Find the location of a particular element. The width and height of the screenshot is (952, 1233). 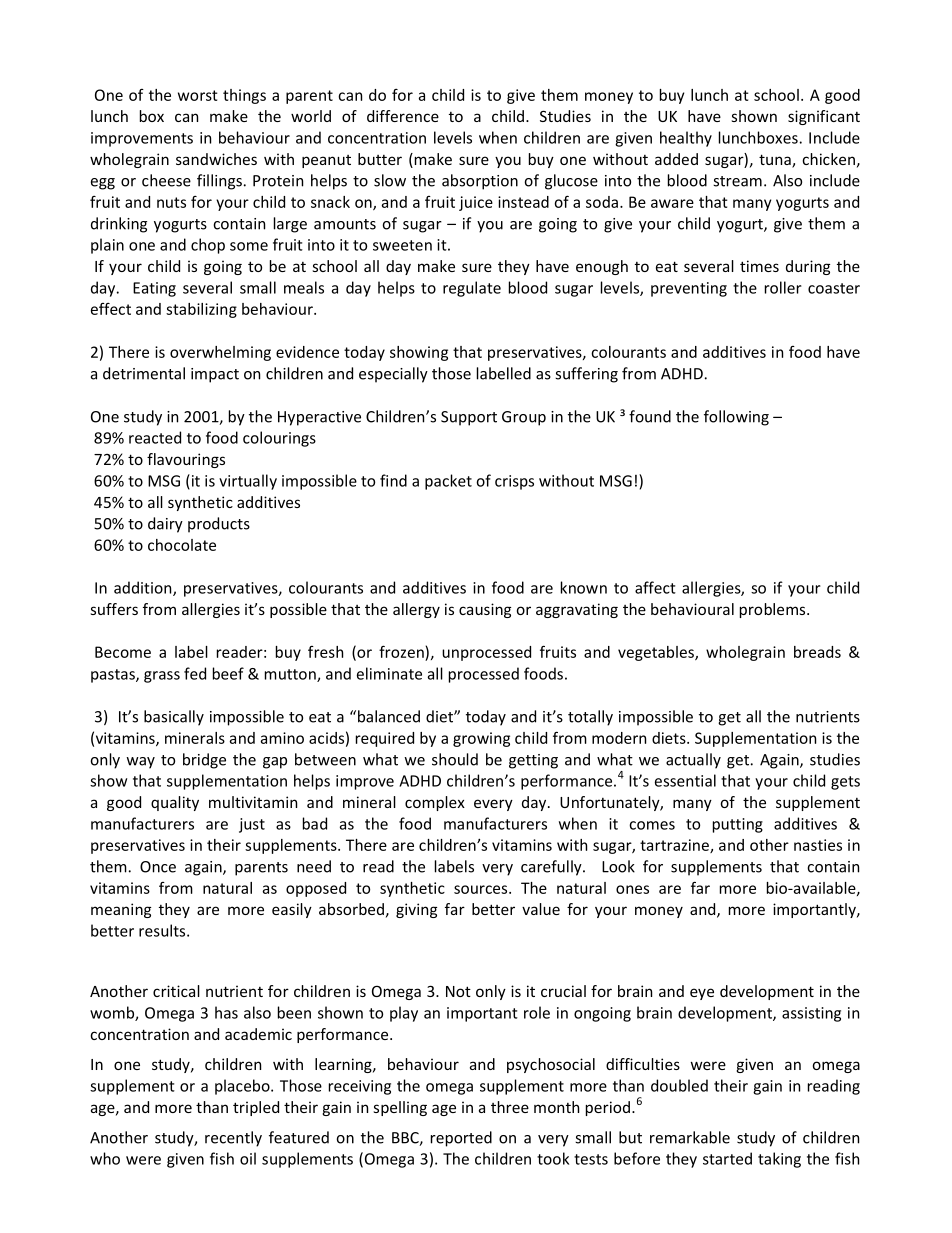

difference is located at coordinates (403, 116).
